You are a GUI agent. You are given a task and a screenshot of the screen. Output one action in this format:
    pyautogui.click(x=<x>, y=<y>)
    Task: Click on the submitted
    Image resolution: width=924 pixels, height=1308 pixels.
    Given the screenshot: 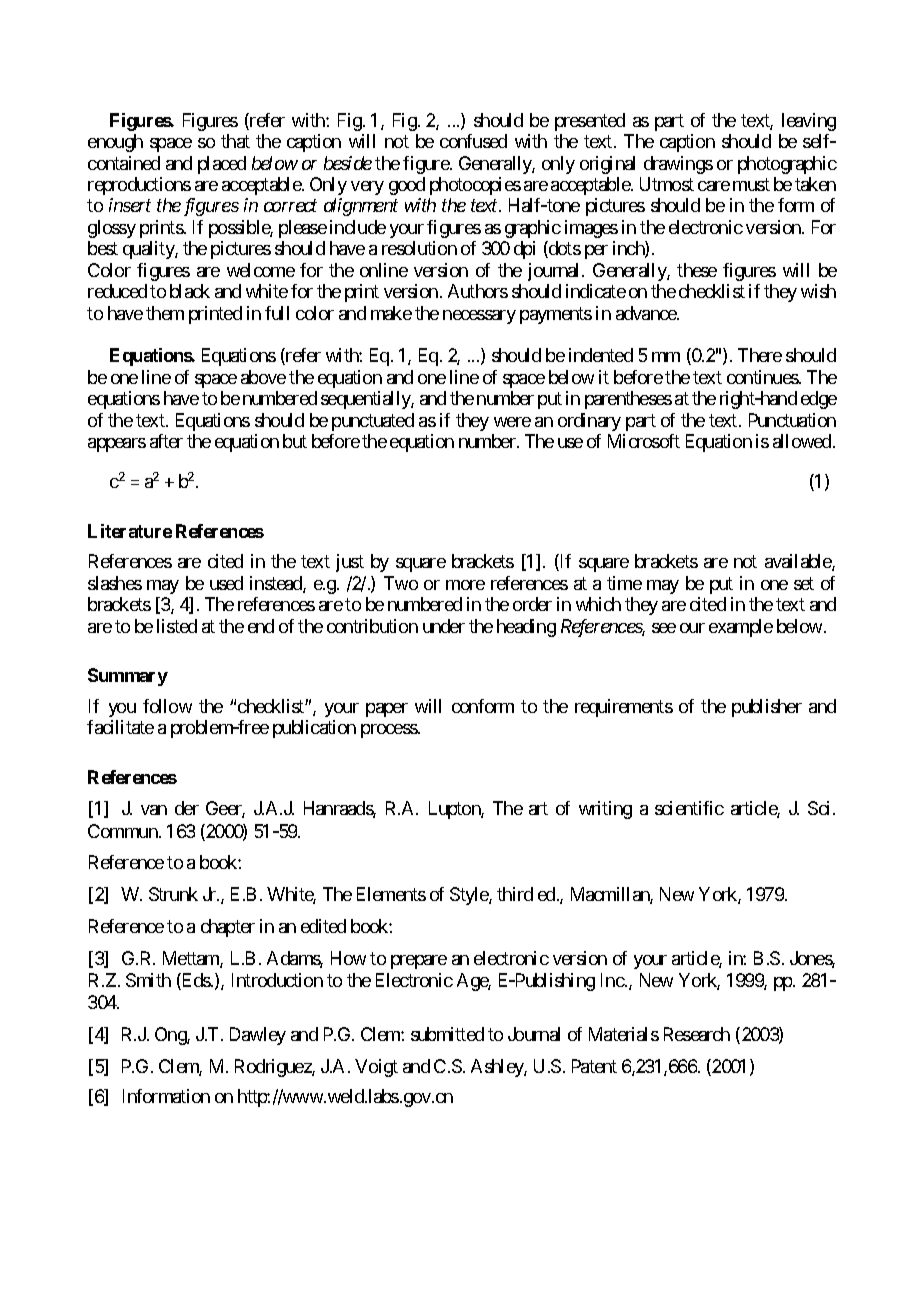 What is the action you would take?
    pyautogui.click(x=447, y=1034)
